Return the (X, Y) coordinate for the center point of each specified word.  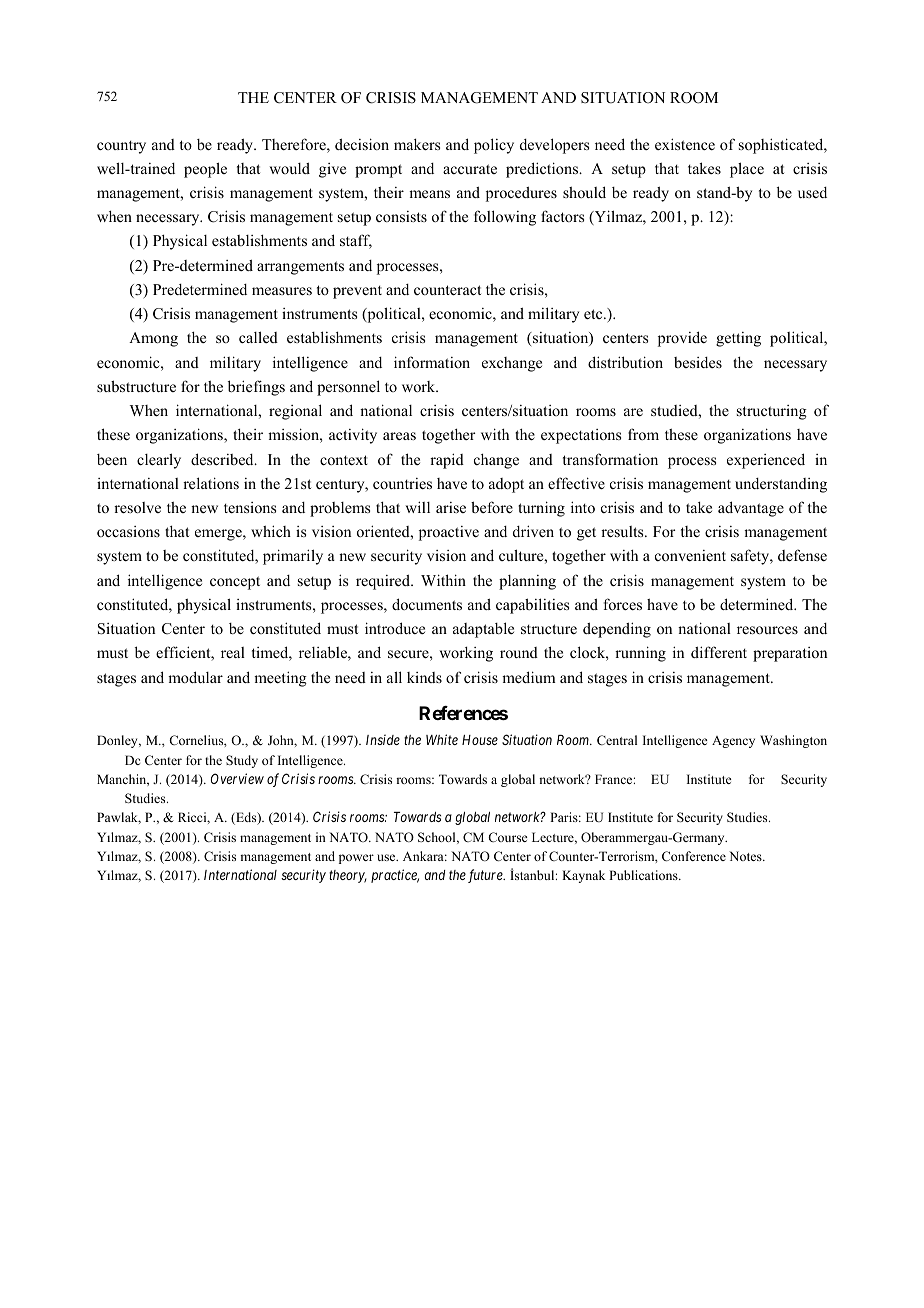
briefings (256, 388)
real (233, 652)
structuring (772, 412)
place (747, 170)
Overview (237, 778)
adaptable (483, 630)
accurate (470, 169)
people (205, 170)
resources (767, 630)
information (432, 362)
